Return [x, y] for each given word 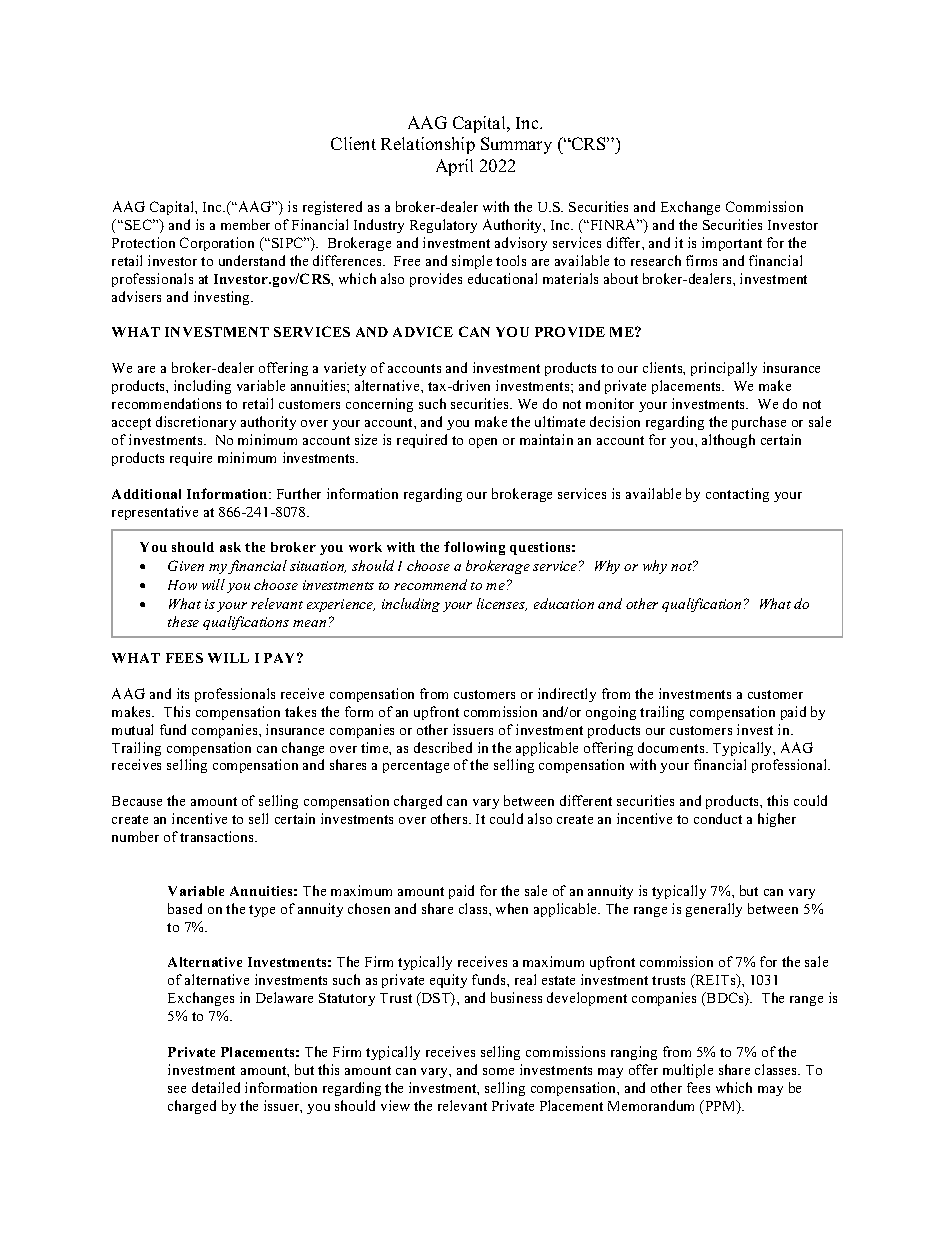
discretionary [196, 423]
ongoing [611, 713]
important [732, 244]
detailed [216, 1087]
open [483, 443]
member [245, 224]
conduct [718, 818]
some [498, 1071]
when [512, 908]
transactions [218, 836]
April [454, 167]
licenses [502, 604]
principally [724, 369]
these [183, 621]
